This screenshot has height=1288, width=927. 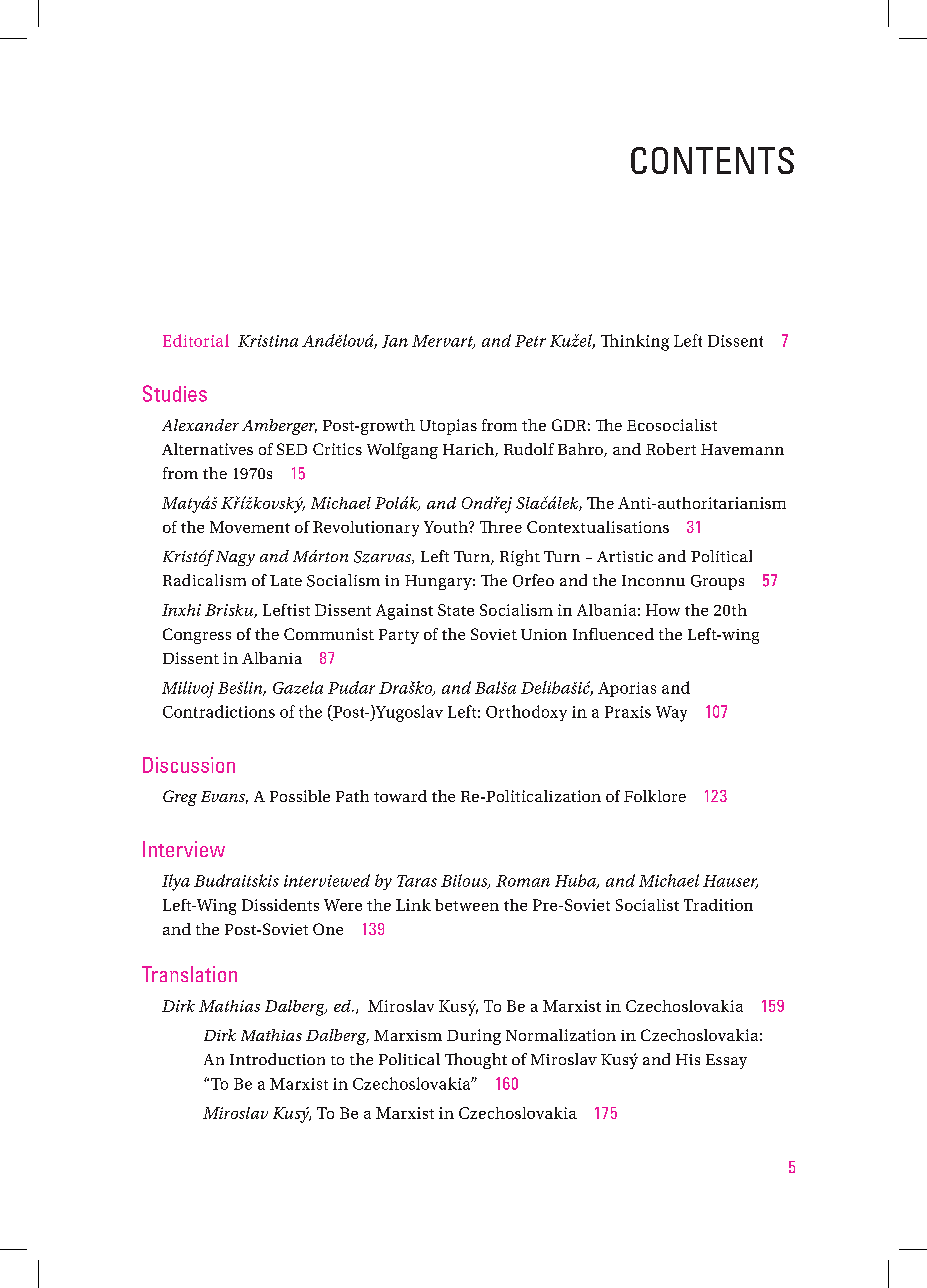 I want to click on Contents, so click(x=712, y=160).
